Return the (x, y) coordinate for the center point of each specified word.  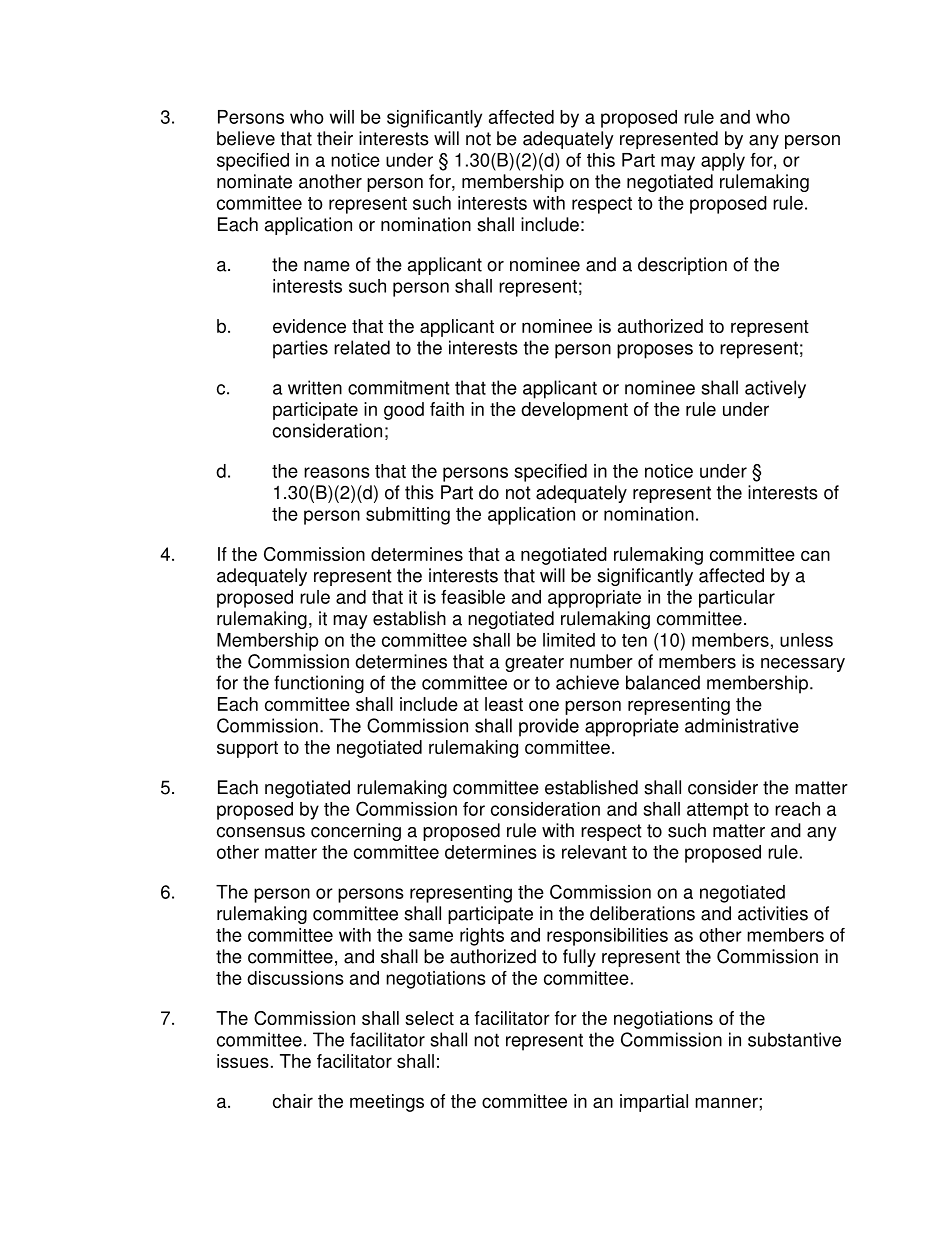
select (429, 1018)
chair (293, 1101)
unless (806, 640)
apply (723, 162)
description (682, 266)
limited (569, 640)
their (335, 138)
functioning (319, 684)
